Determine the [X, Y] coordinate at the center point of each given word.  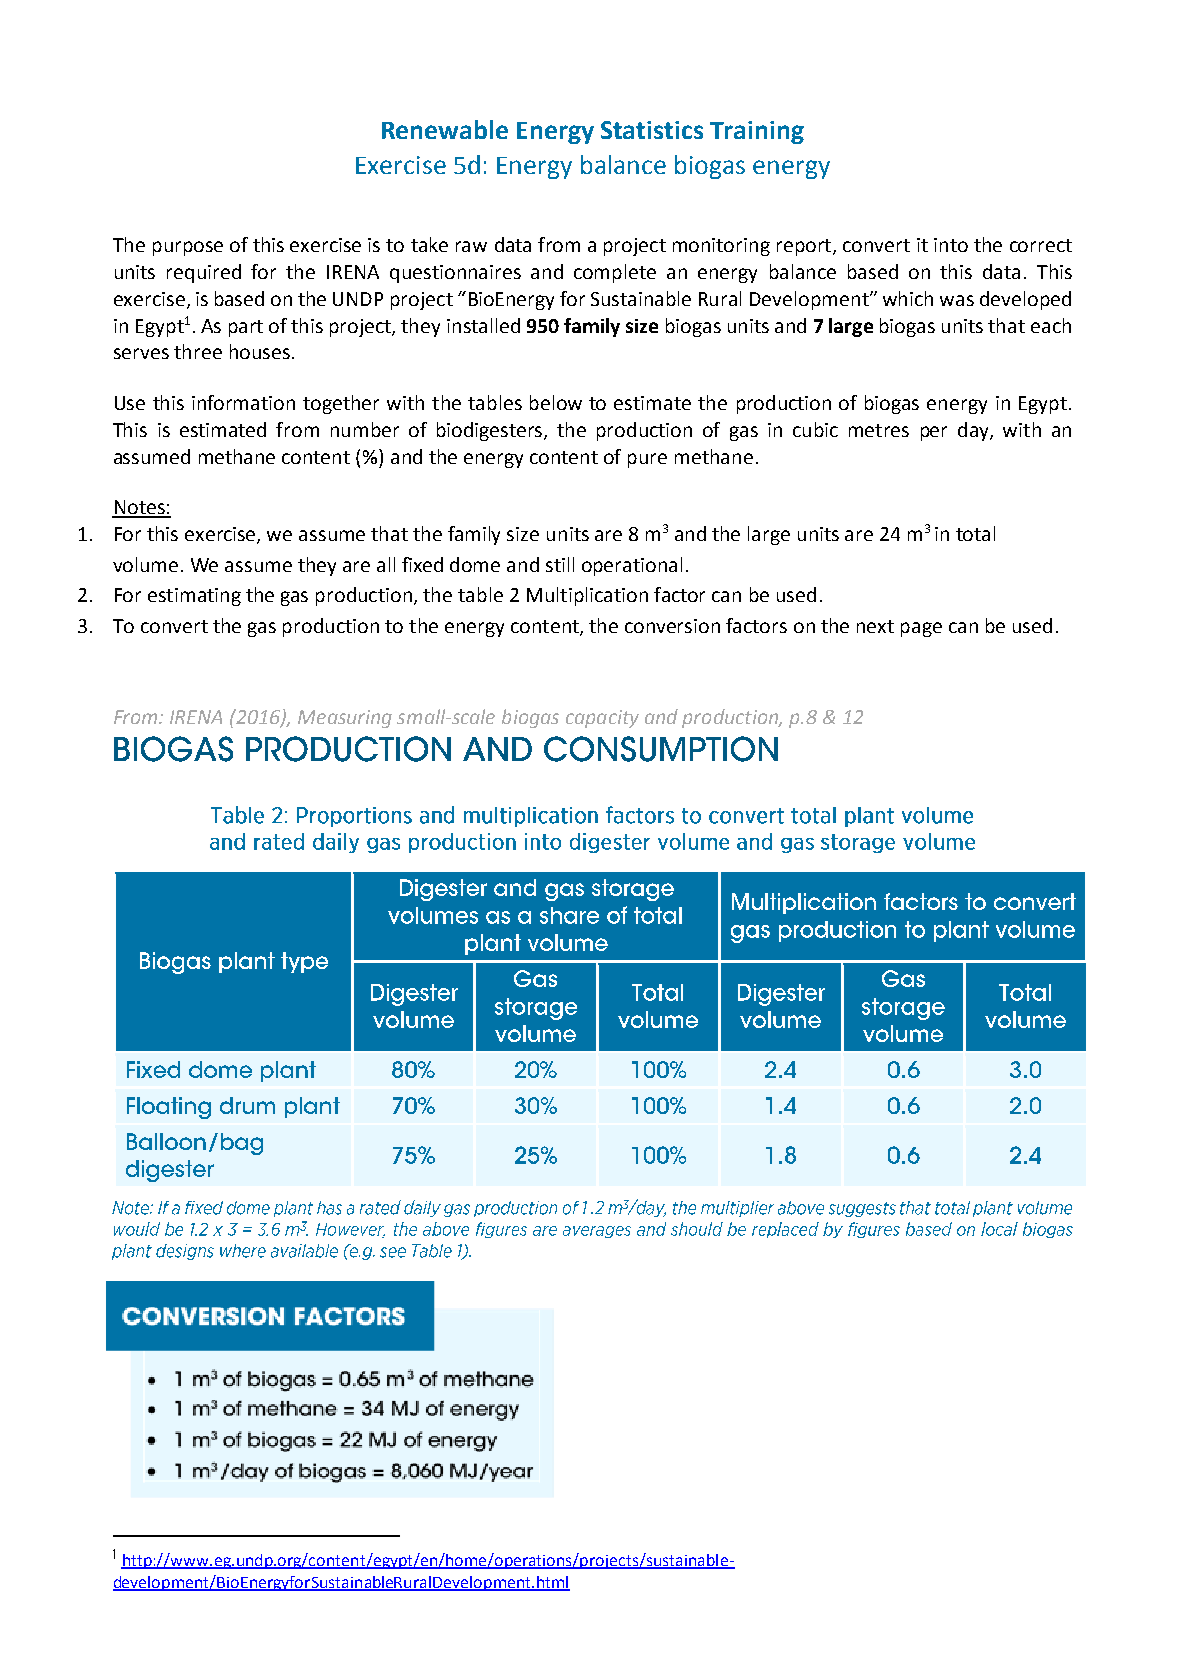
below [556, 402]
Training [757, 132]
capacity [602, 719]
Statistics [652, 130]
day [974, 431]
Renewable [445, 129]
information [243, 402]
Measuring [345, 719]
